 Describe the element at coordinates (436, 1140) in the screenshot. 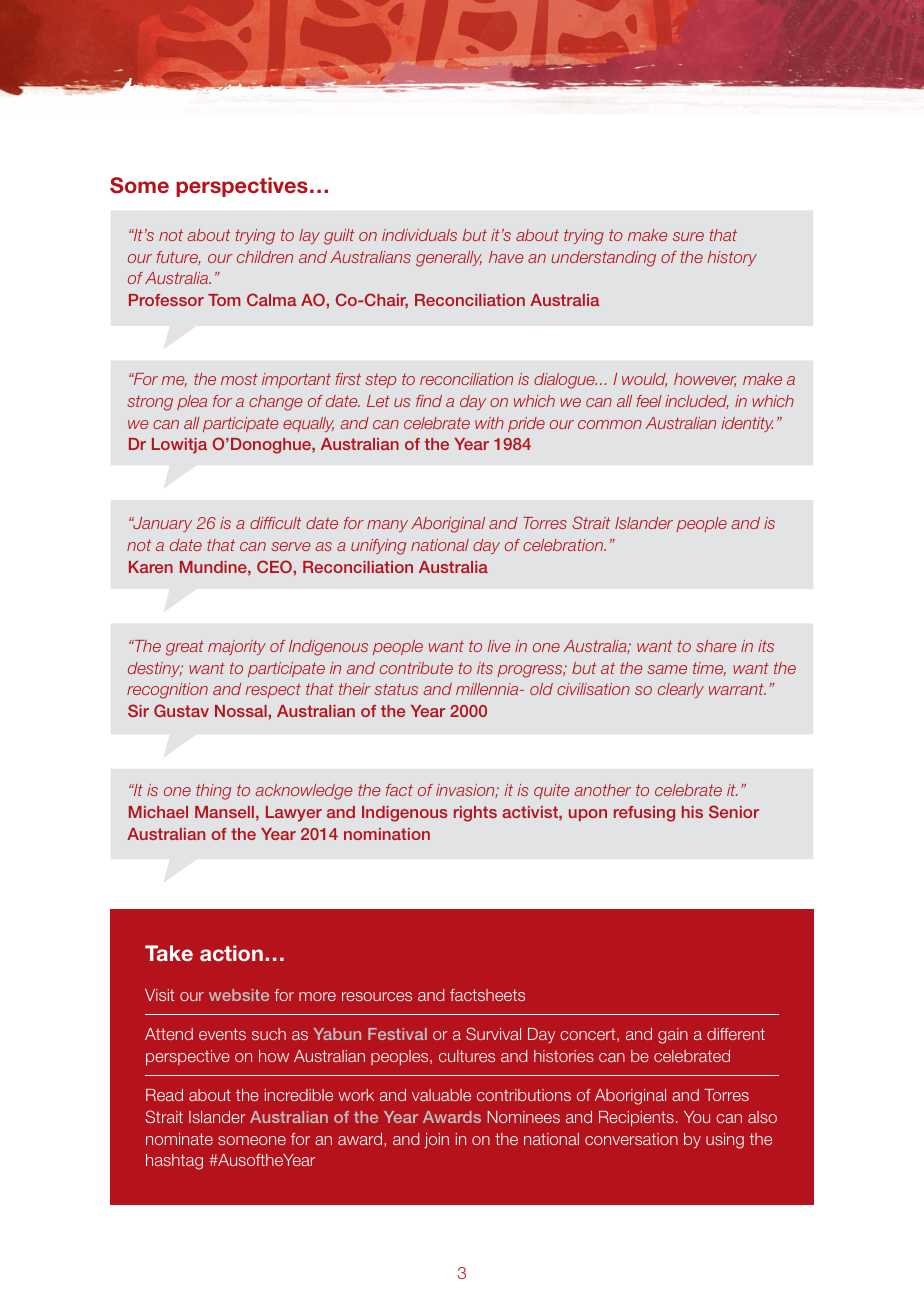

I see `join` at that location.
